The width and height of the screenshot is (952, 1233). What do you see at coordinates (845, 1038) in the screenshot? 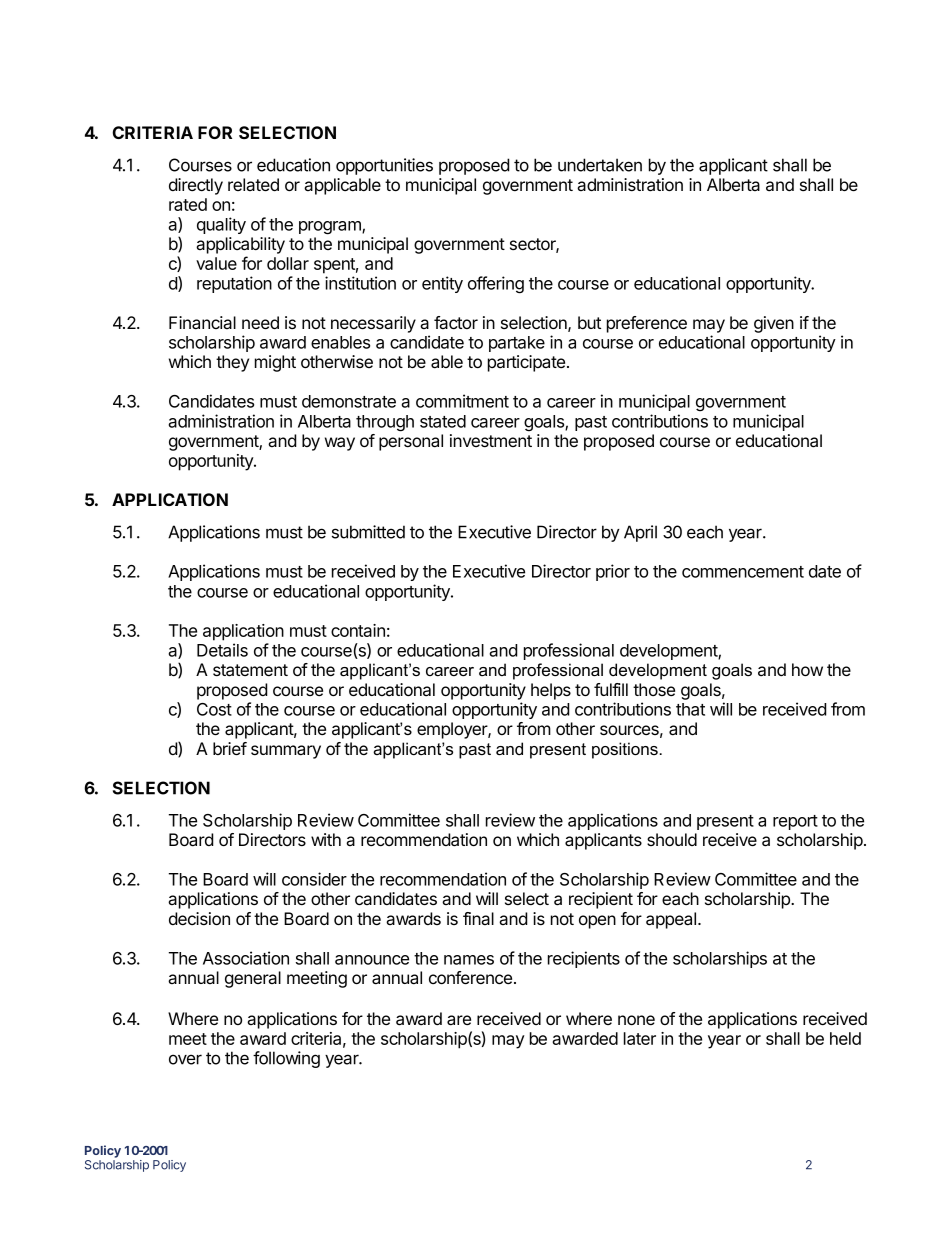
I see `held` at bounding box center [845, 1038].
